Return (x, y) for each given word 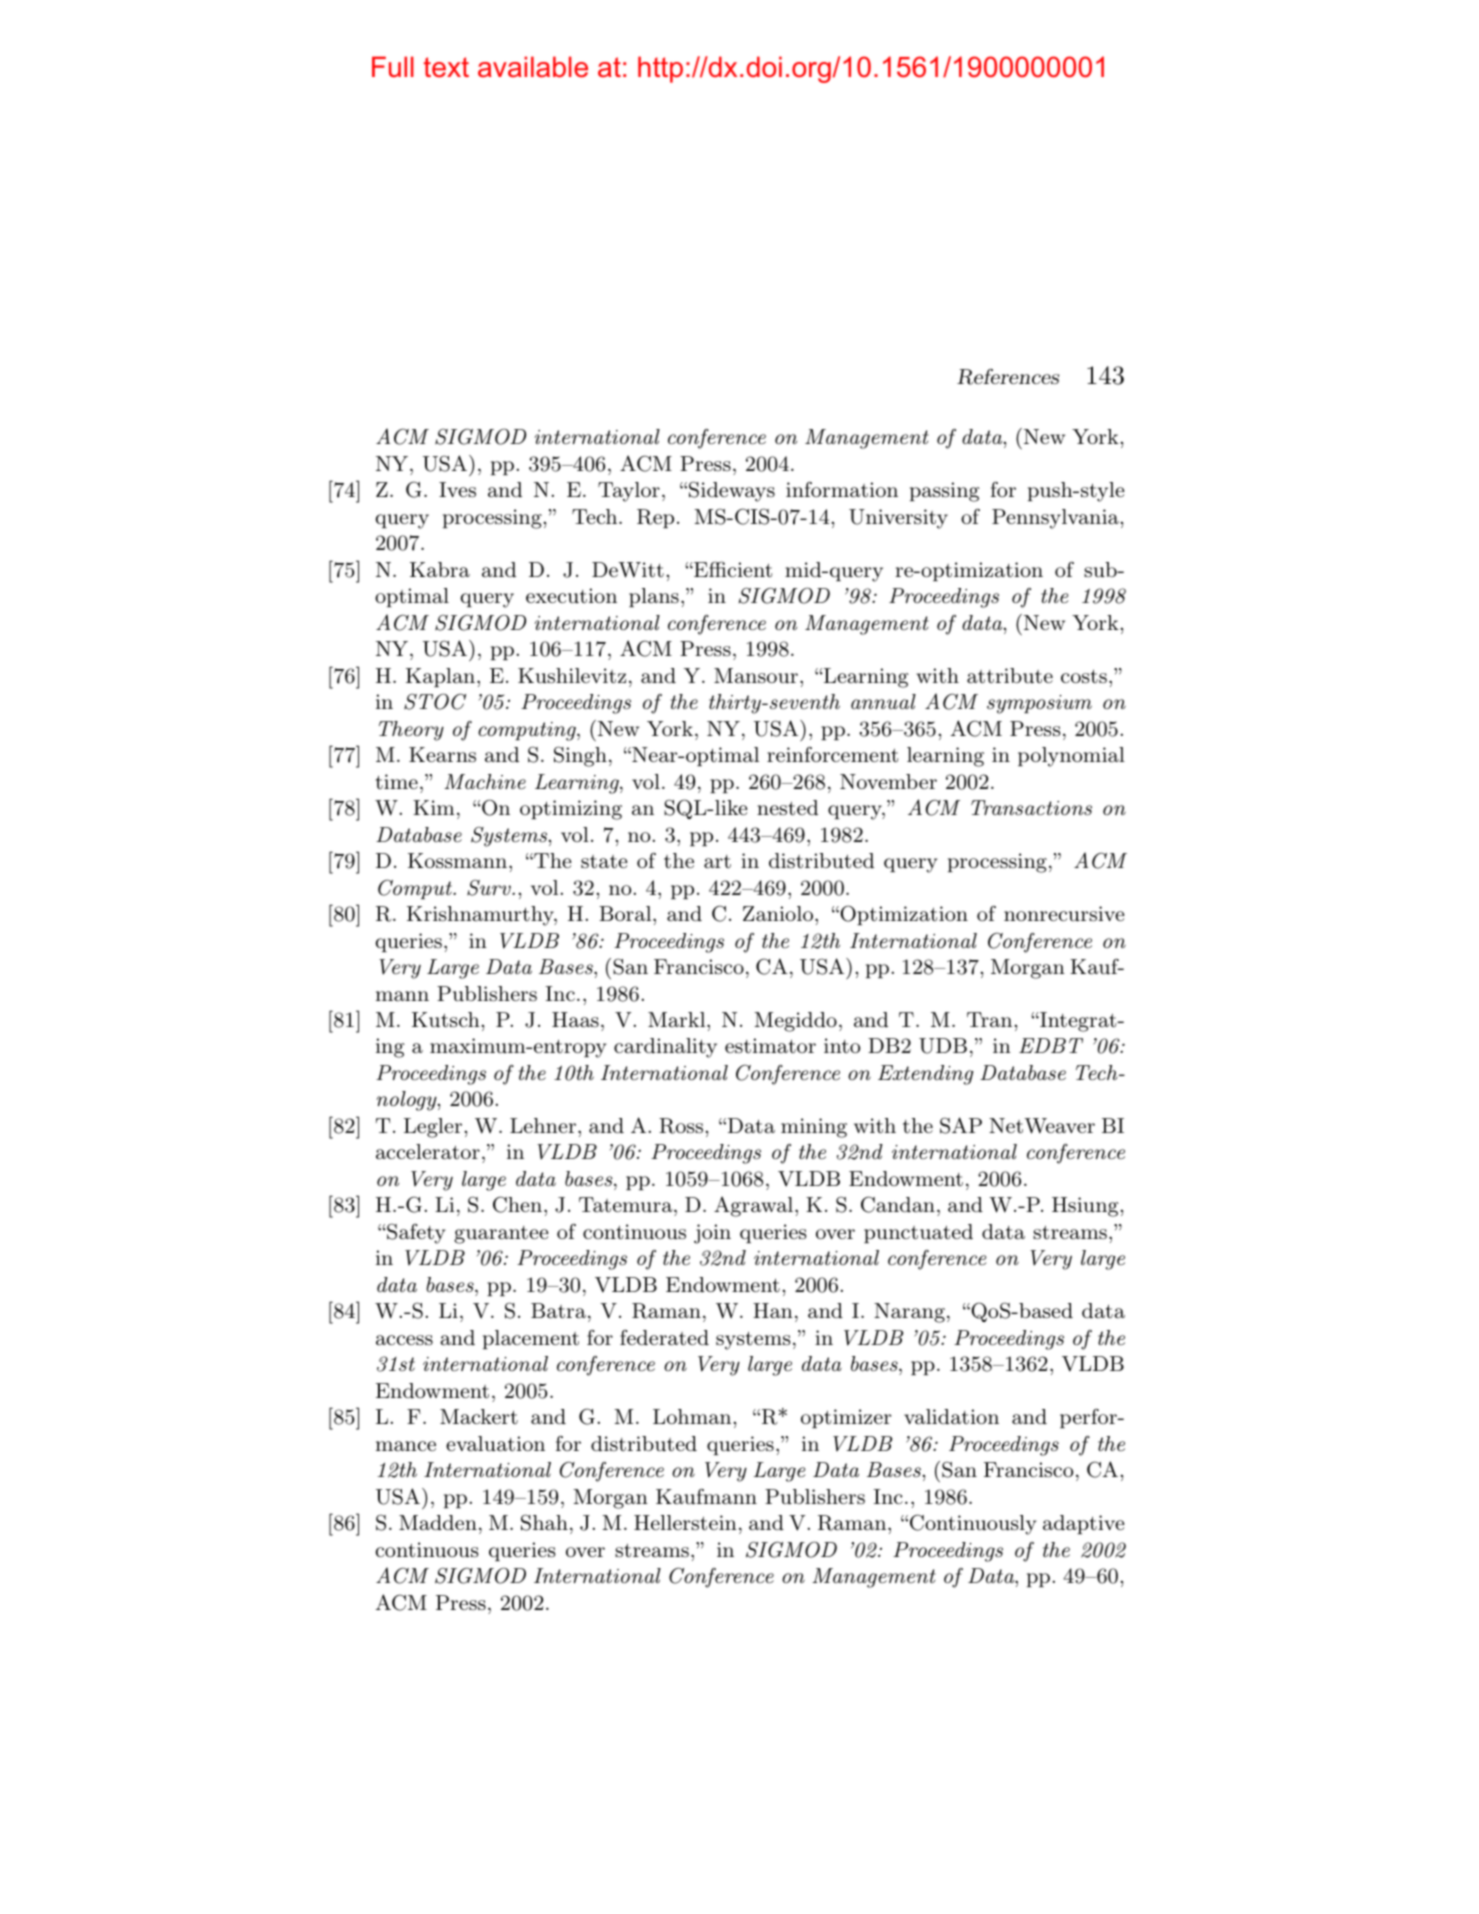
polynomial (1071, 757)
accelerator (428, 1152)
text (446, 67)
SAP (961, 1125)
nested (787, 808)
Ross (682, 1126)
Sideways (732, 491)
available (533, 67)
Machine (485, 781)
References (1008, 377)
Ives (457, 490)
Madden (438, 1523)
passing (944, 492)
